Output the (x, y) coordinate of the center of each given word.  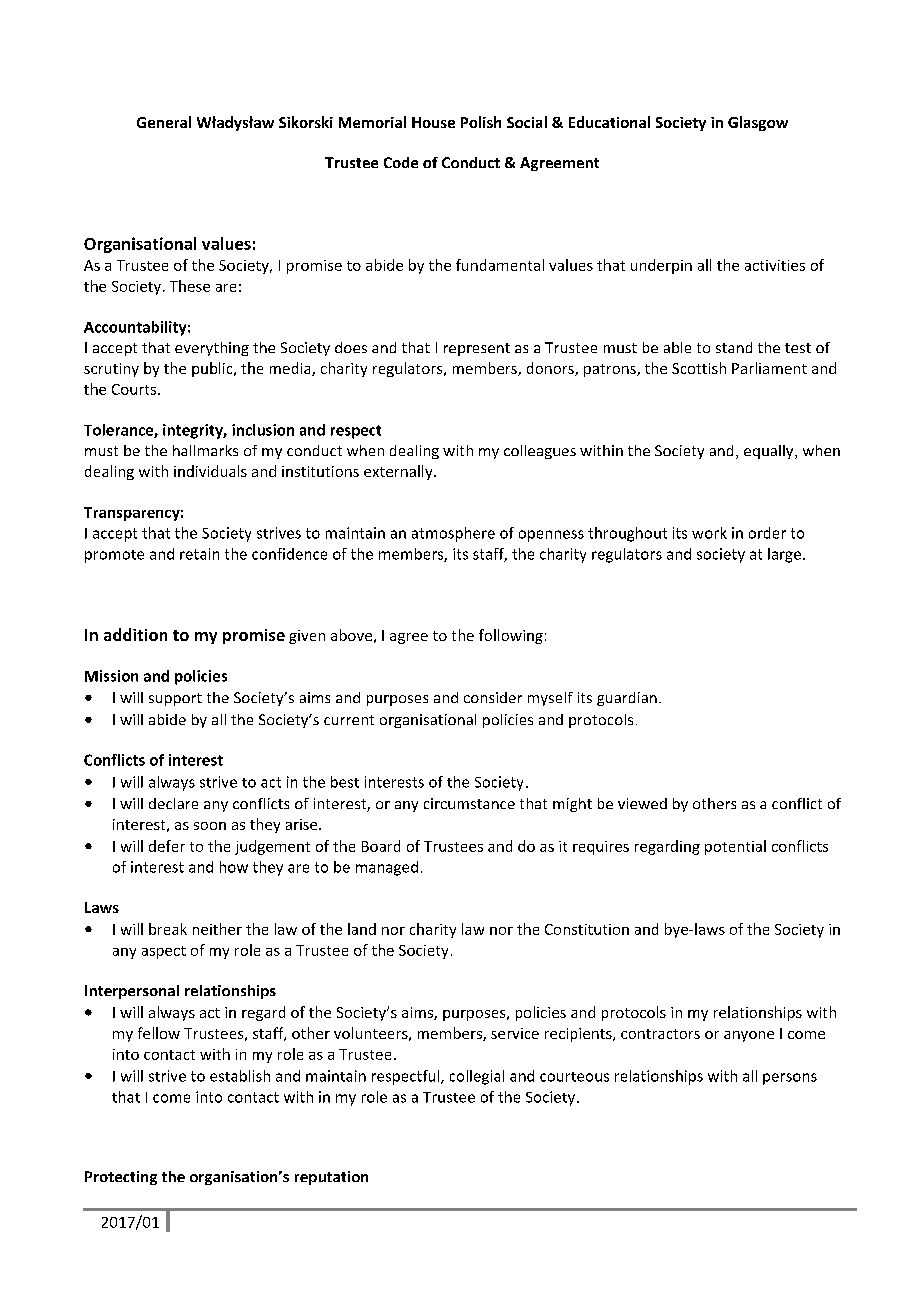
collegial (477, 1077)
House (433, 122)
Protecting (121, 1178)
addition (135, 634)
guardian (627, 699)
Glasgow (758, 123)
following (511, 636)
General (164, 122)
